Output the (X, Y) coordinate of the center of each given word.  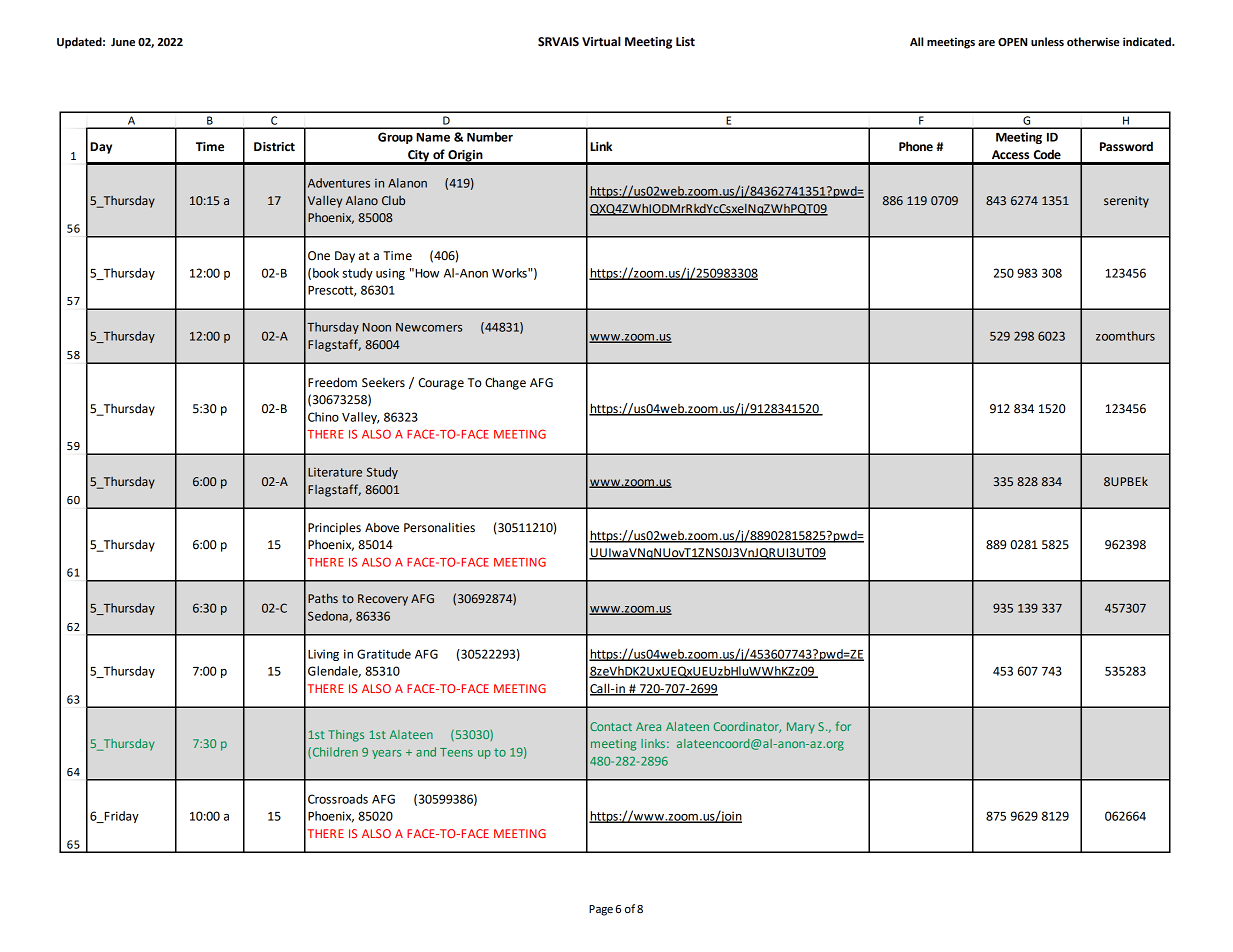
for (843, 726)
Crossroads (338, 799)
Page (601, 910)
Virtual (601, 41)
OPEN (1012, 42)
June (123, 42)
